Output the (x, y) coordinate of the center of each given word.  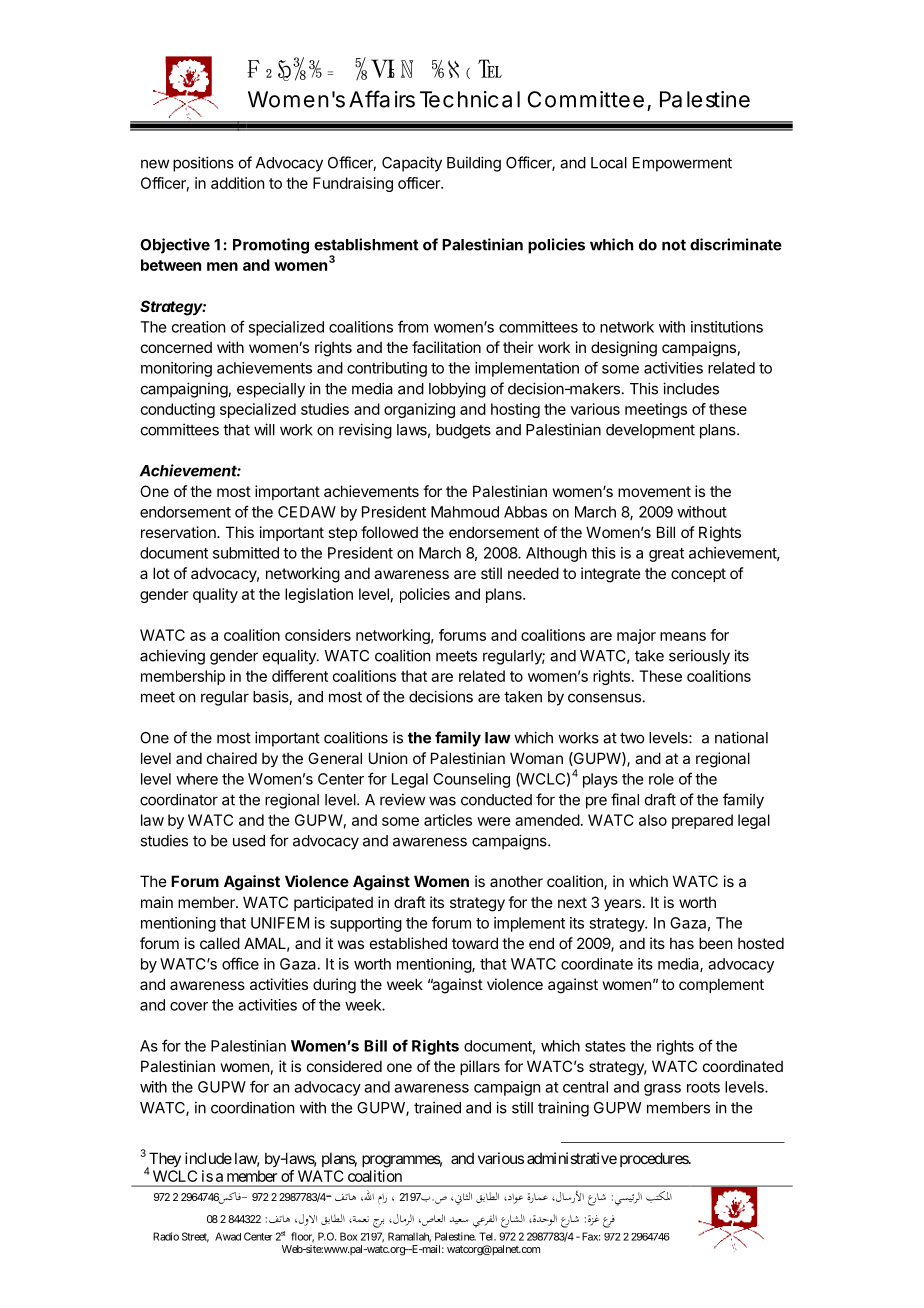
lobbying (457, 390)
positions (203, 164)
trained (437, 1107)
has (682, 943)
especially (271, 390)
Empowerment (682, 164)
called (220, 943)
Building (474, 164)
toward (475, 943)
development (650, 431)
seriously (699, 657)
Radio (166, 1236)
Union (388, 758)
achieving (172, 657)
